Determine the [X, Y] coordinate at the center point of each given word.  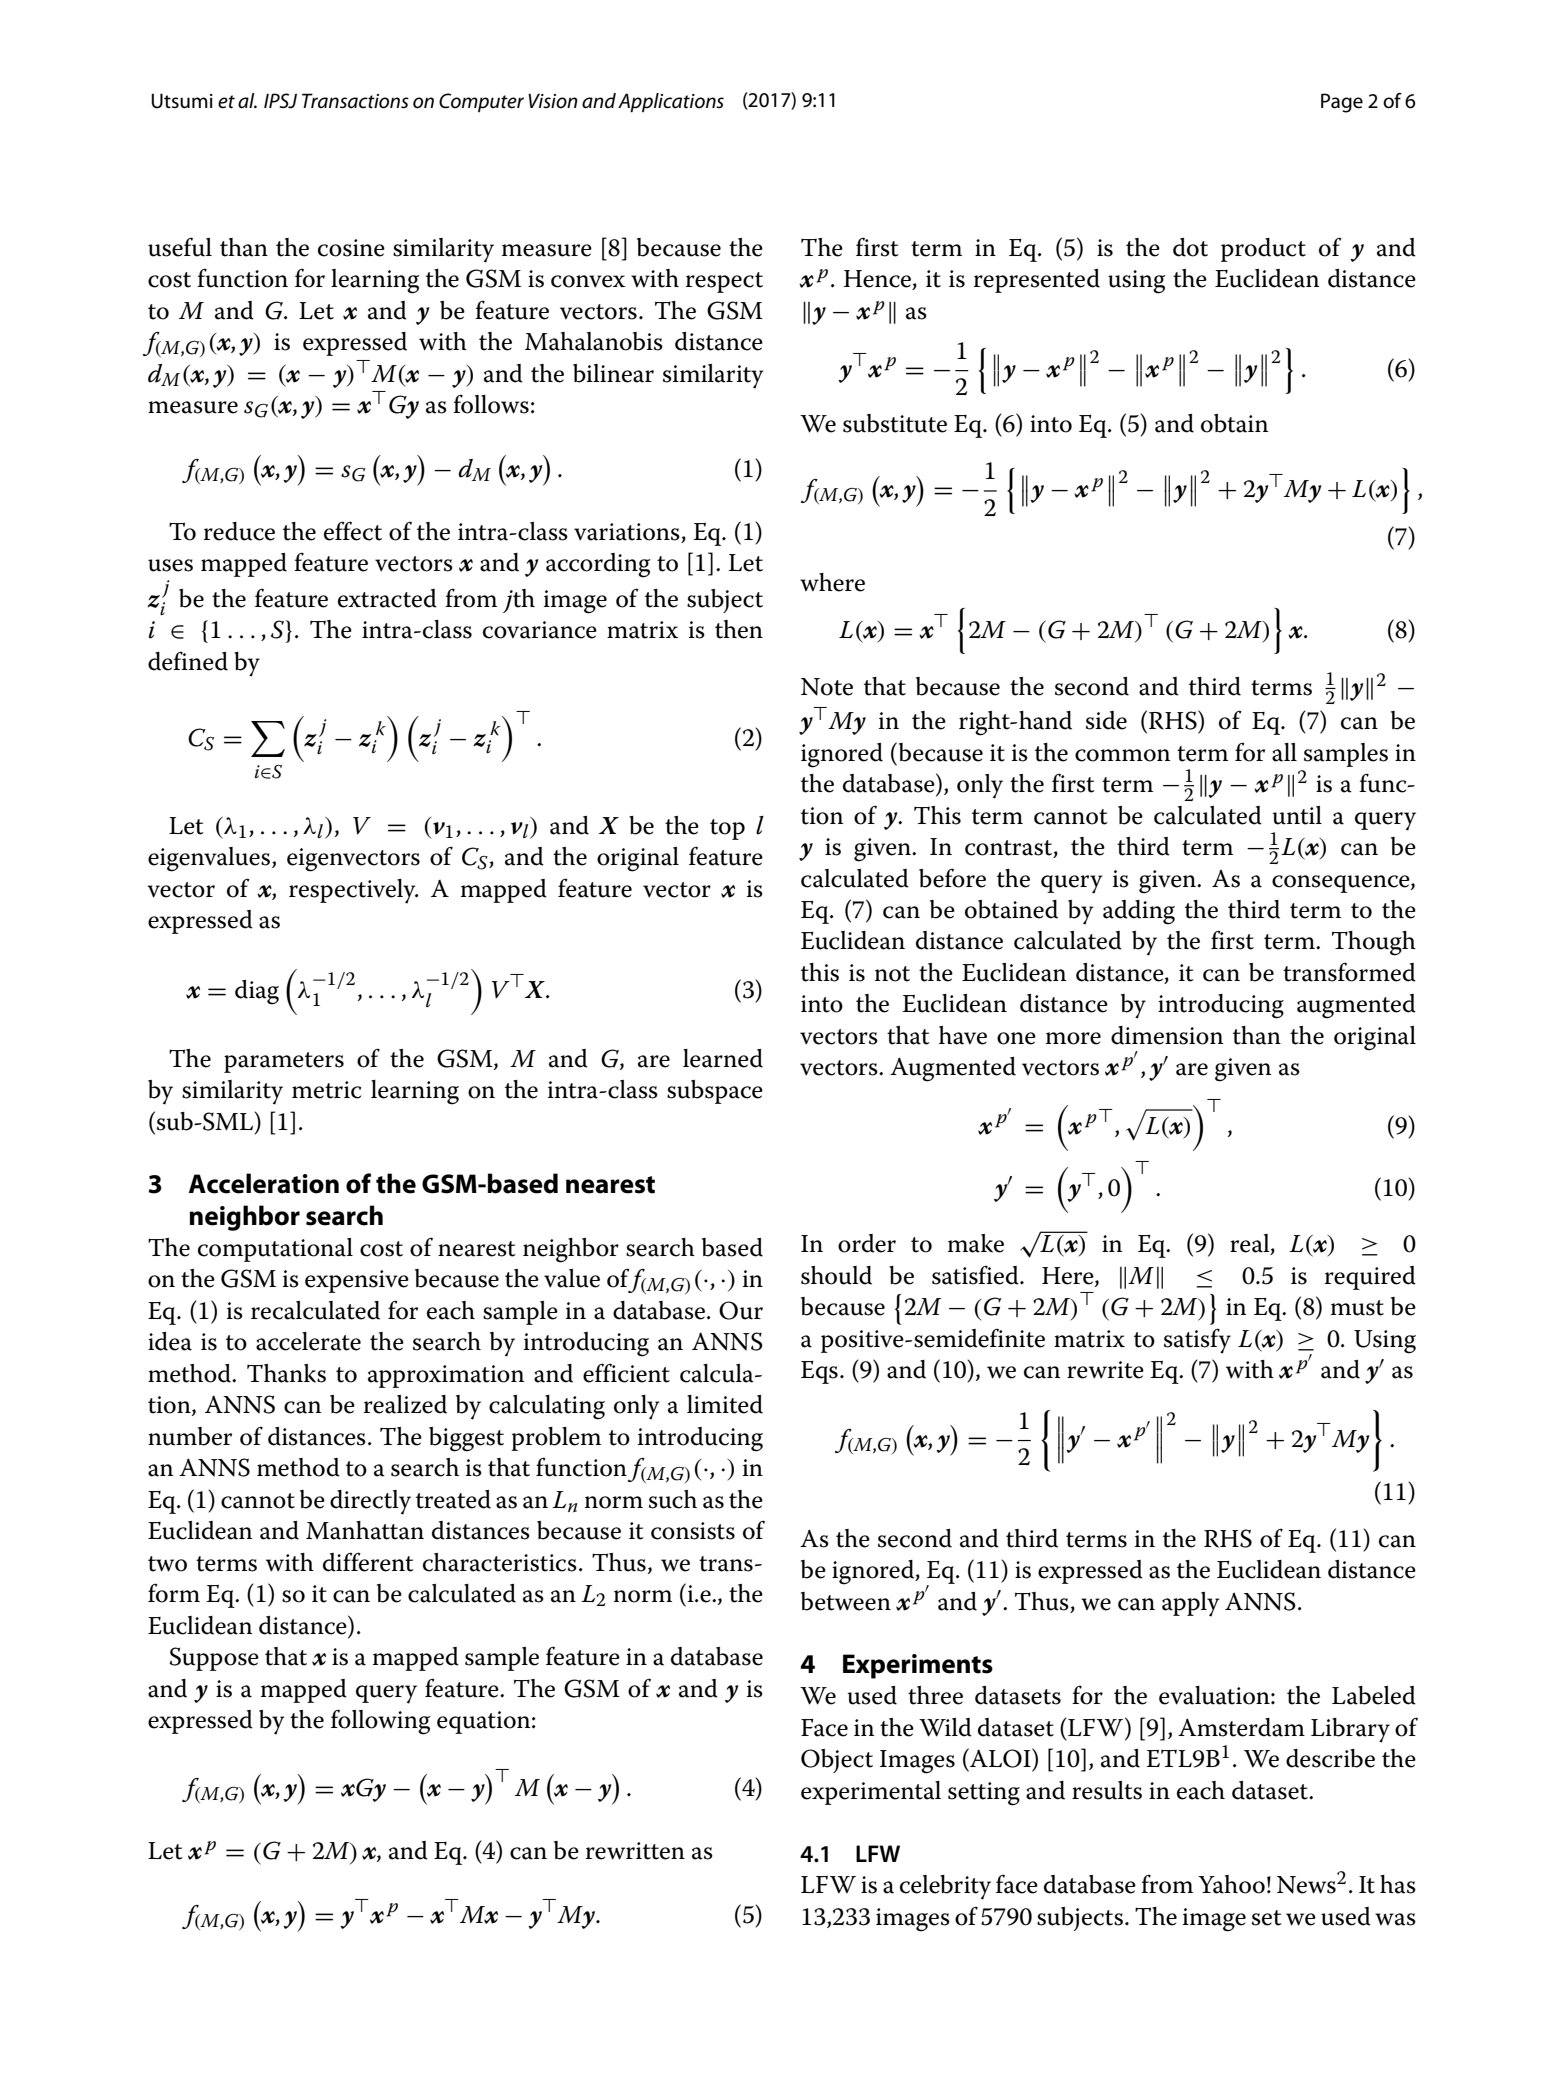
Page [1342, 103]
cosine [351, 248]
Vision [553, 101]
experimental [871, 1793]
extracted [387, 598]
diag [257, 992]
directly [370, 1502]
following [381, 1722]
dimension [1167, 1035]
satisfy [1197, 1341]
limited [725, 1404]
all [1284, 752]
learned [723, 1058]
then [739, 629]
